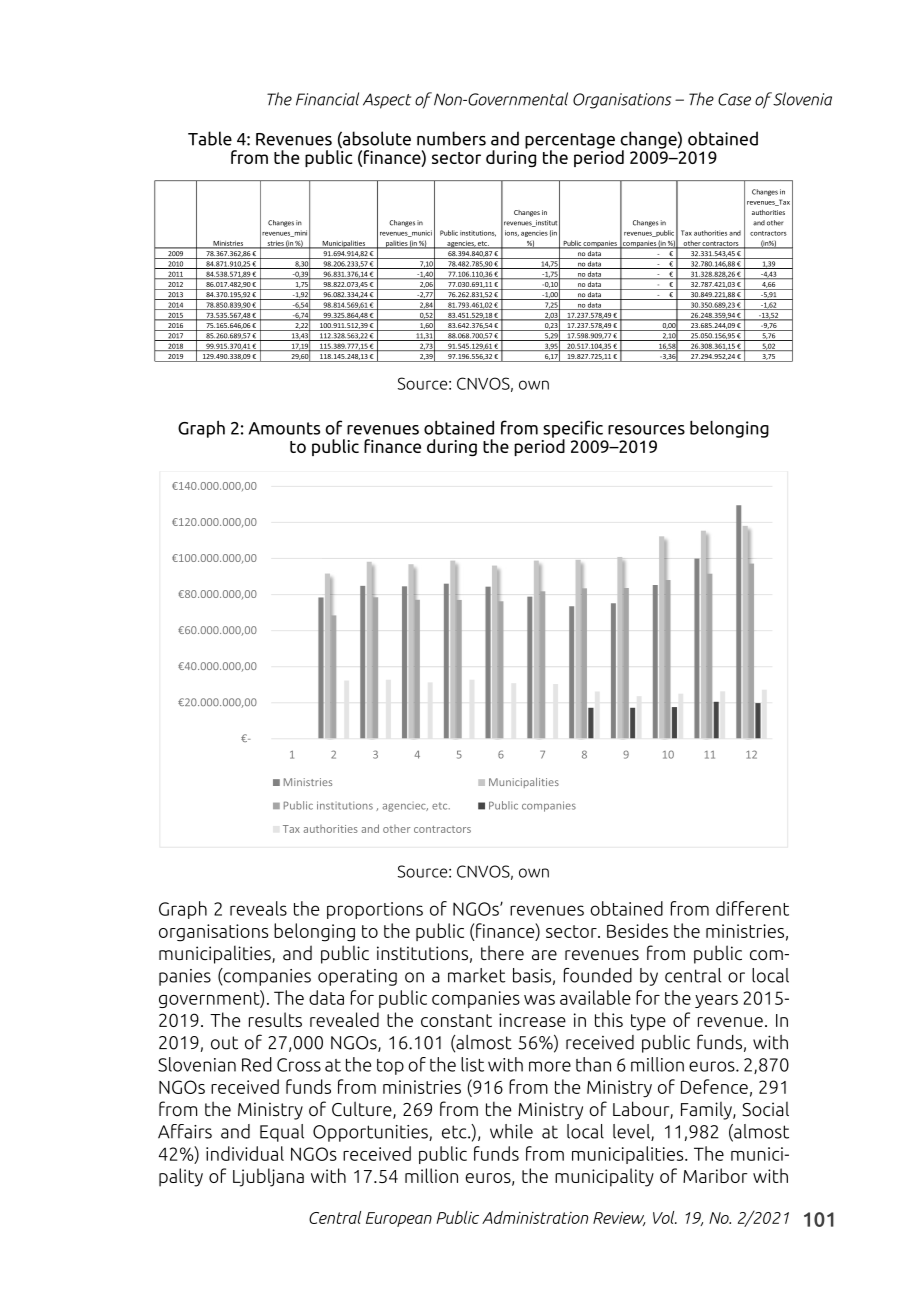 Image resolution: width=921 pixels, height=1316 pixels. I want to click on there, so click(502, 952).
